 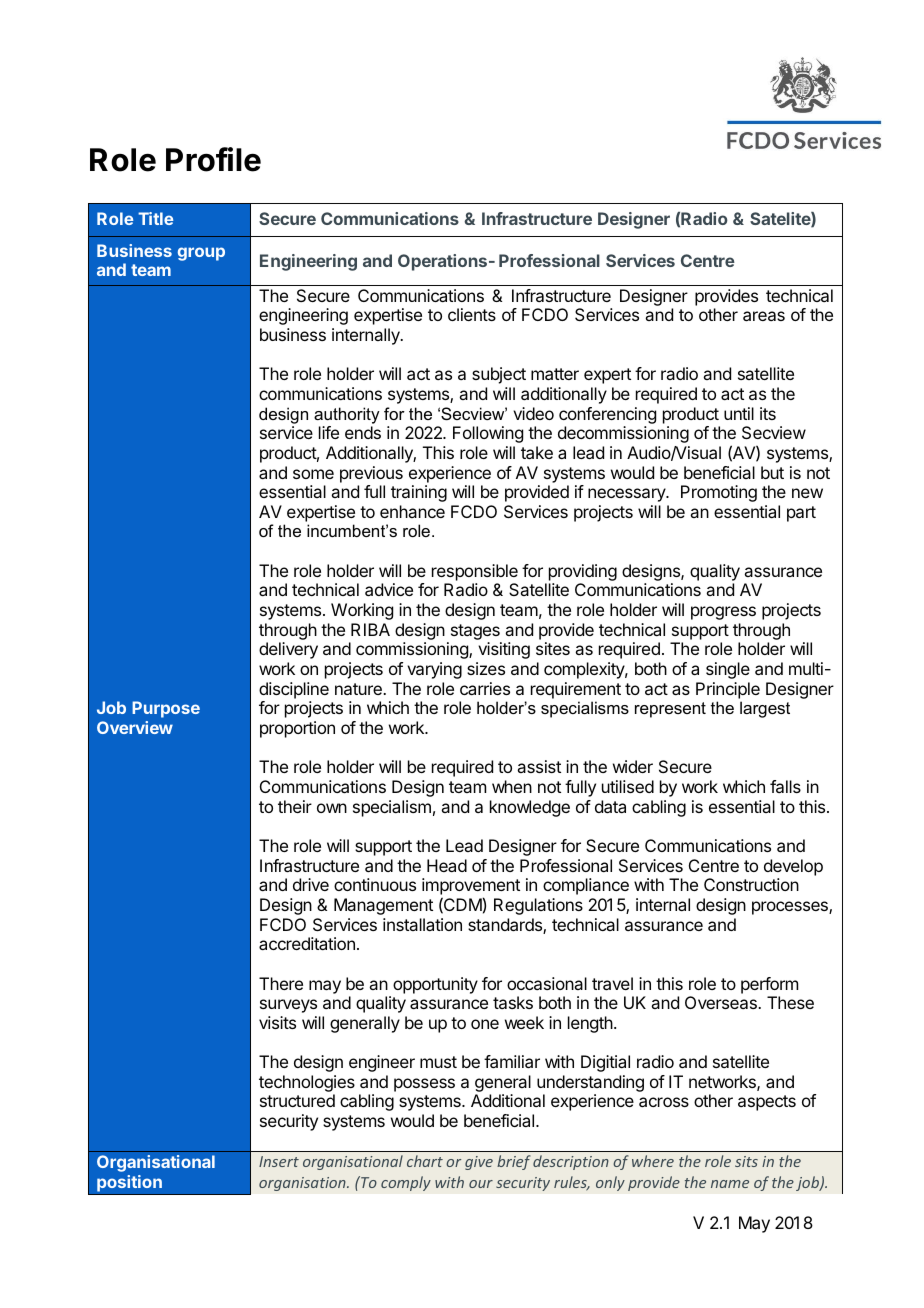 I want to click on Promoting, so click(x=719, y=493).
